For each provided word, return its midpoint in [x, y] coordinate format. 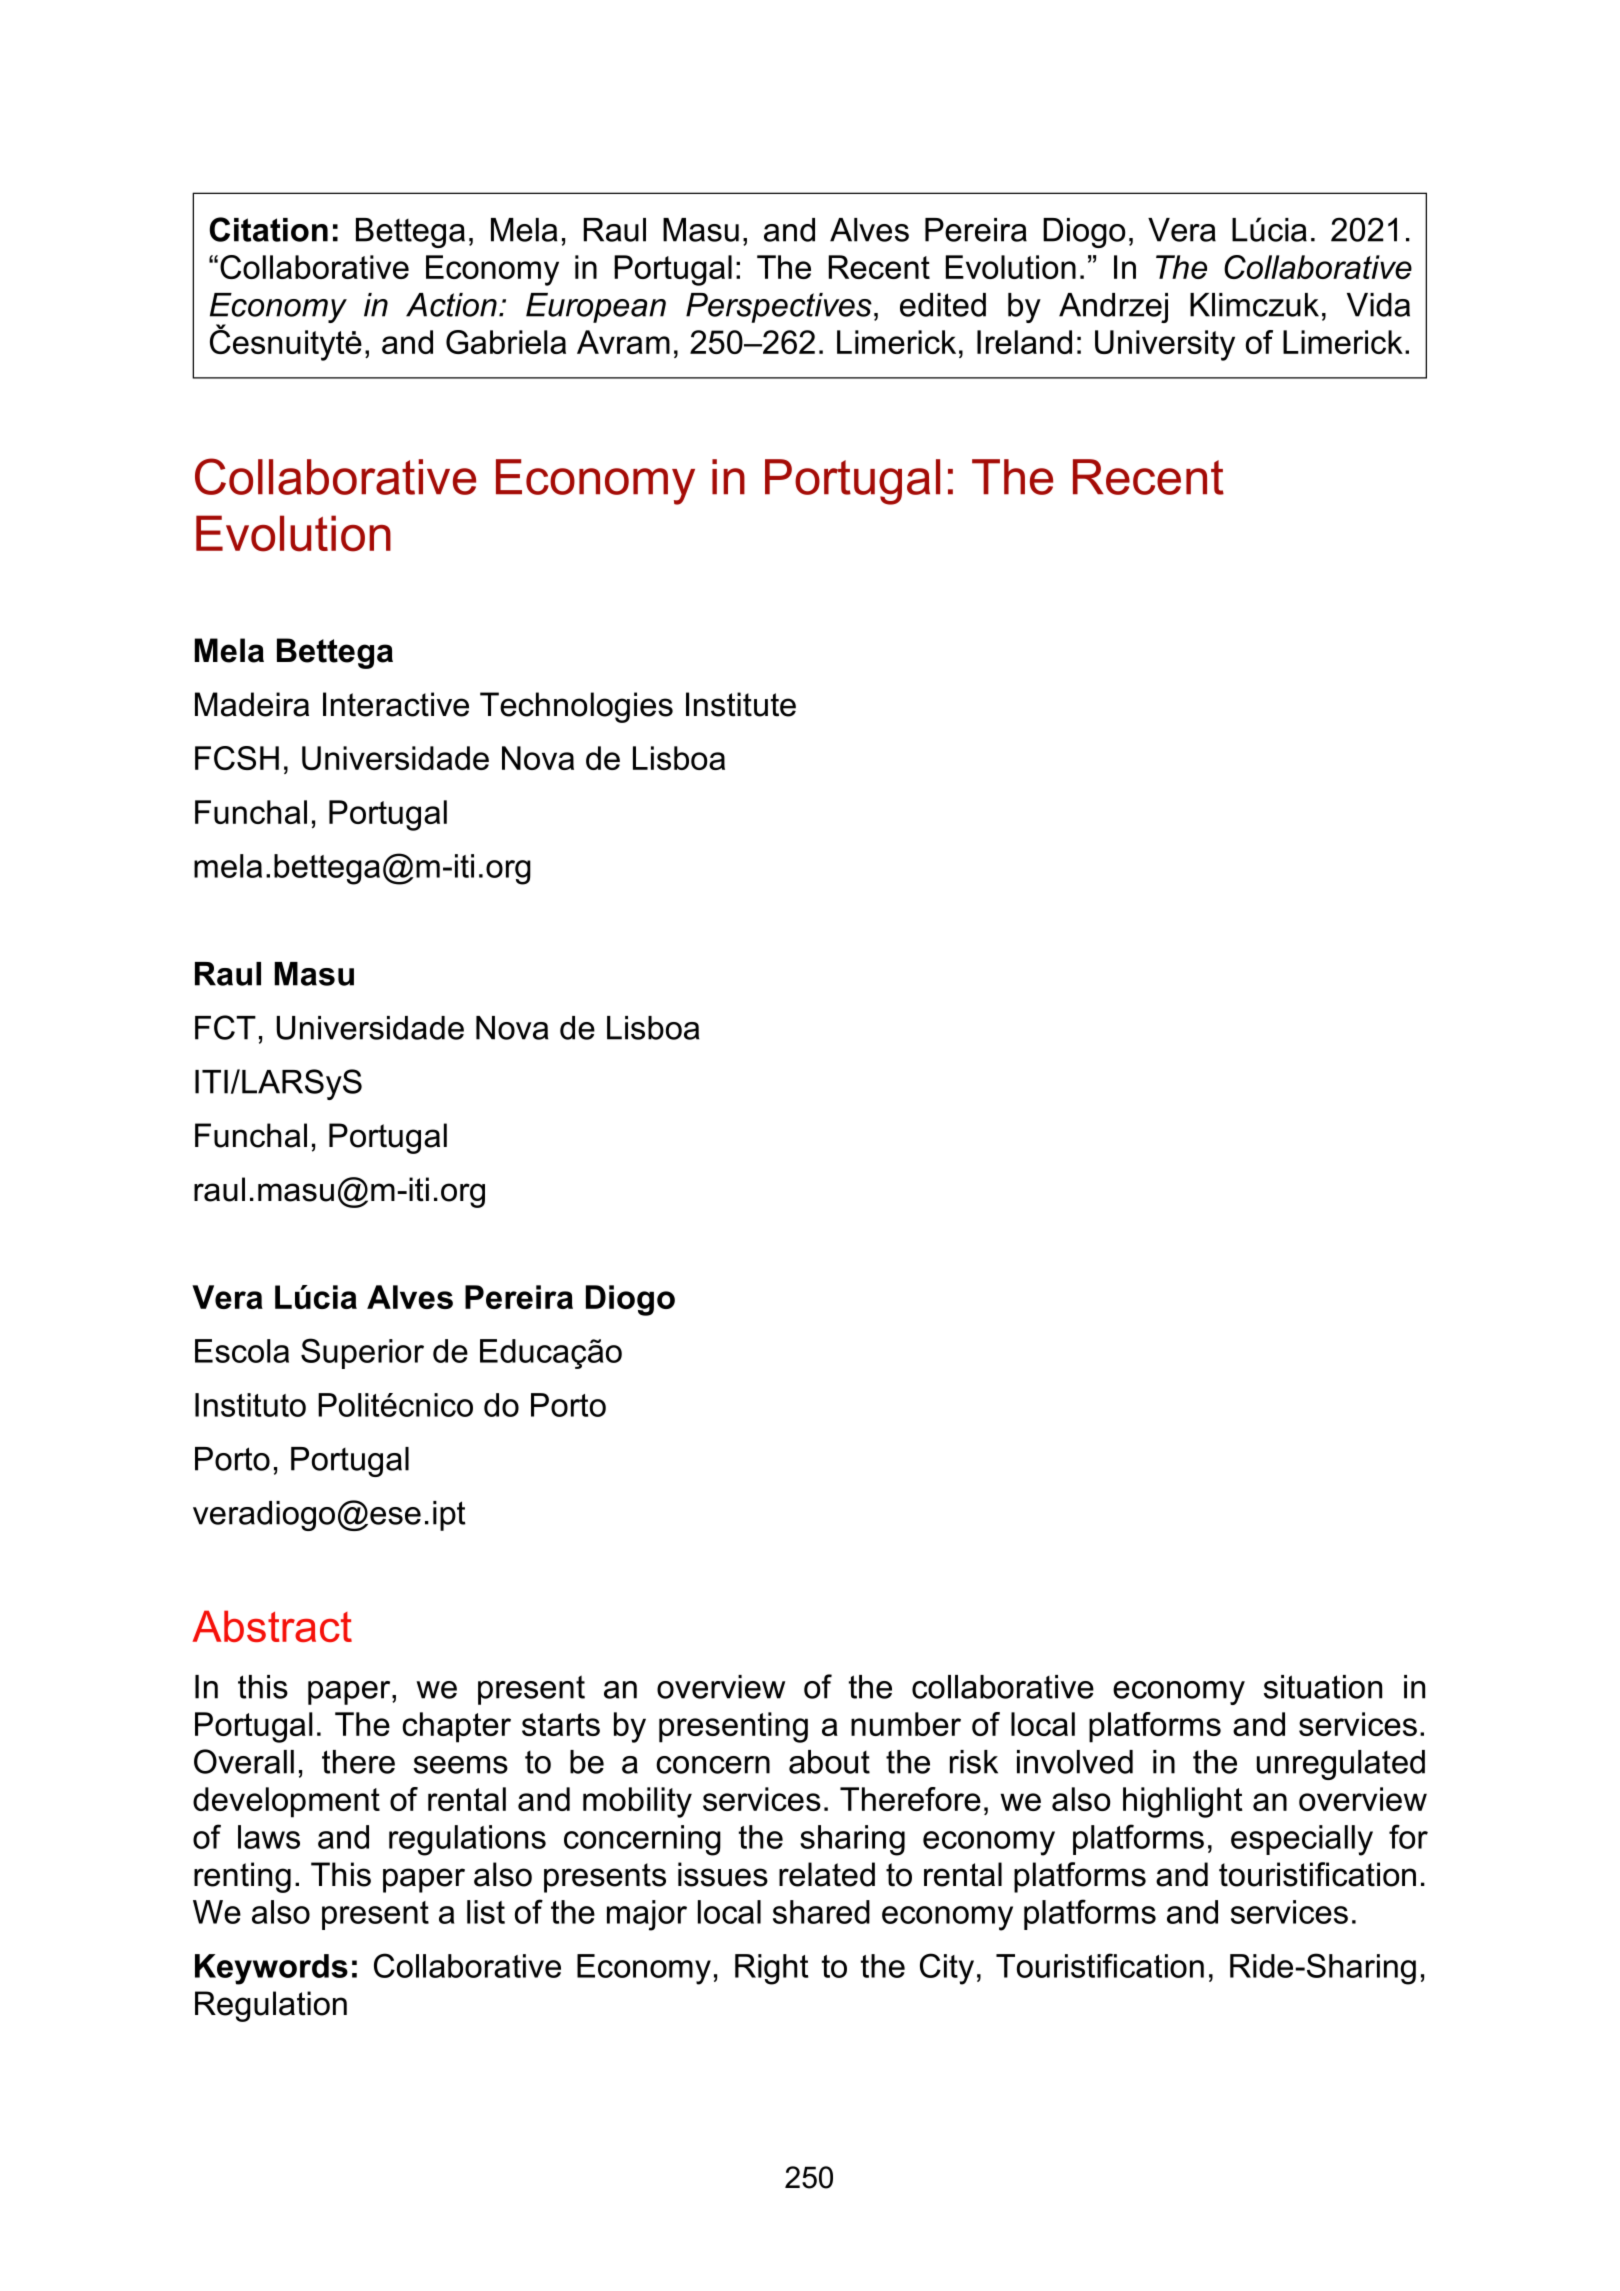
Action [451, 305]
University [1165, 345]
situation [1323, 1687]
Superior [362, 1353]
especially [1302, 1840]
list [486, 1912]
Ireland [1024, 342]
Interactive [396, 704]
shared [821, 1912]
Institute [741, 704]
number [906, 1724]
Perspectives [779, 308]
